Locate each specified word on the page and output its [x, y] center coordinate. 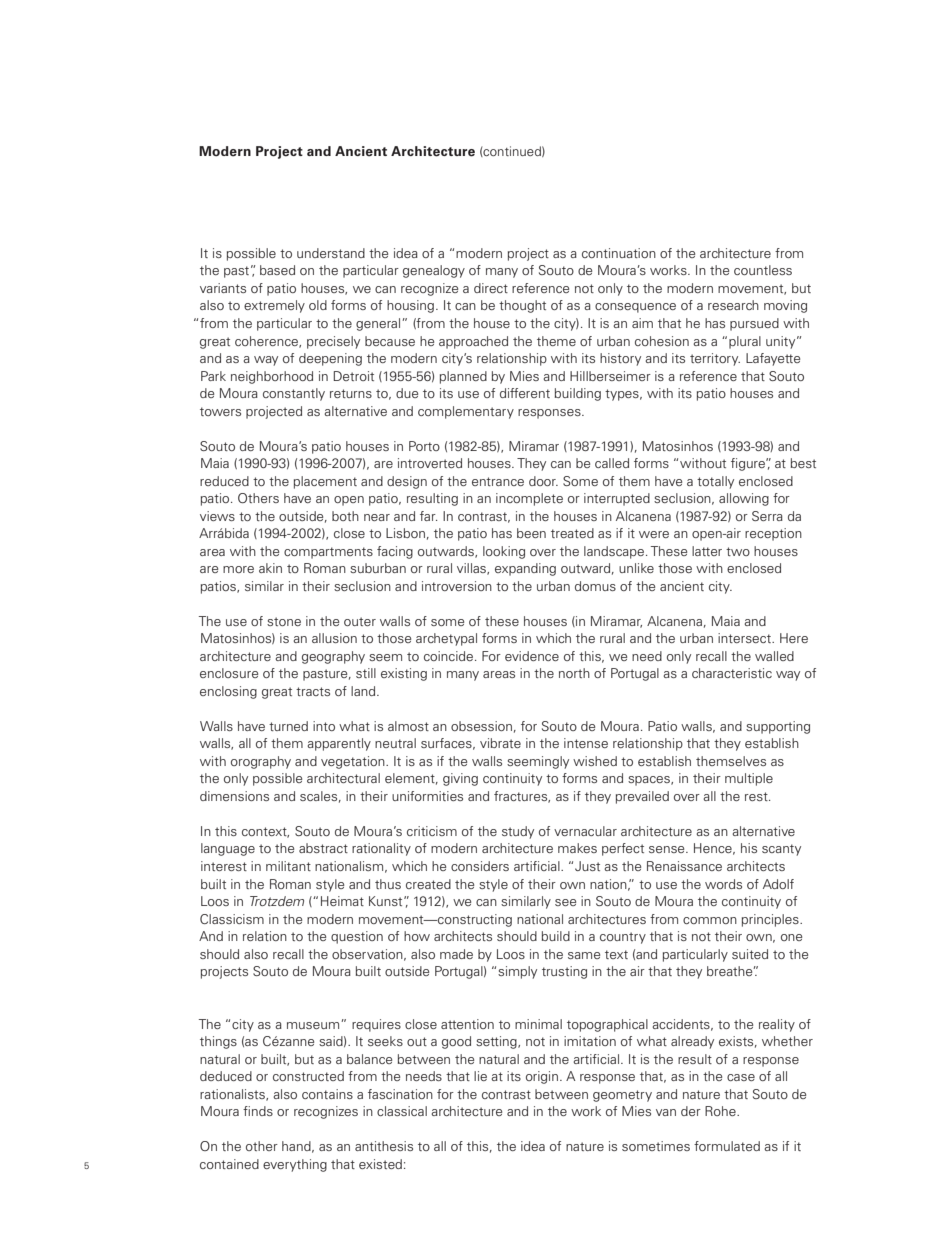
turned [288, 726]
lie [480, 1076]
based [277, 270]
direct [491, 288]
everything [295, 1165]
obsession [481, 726]
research [733, 305]
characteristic [732, 673]
